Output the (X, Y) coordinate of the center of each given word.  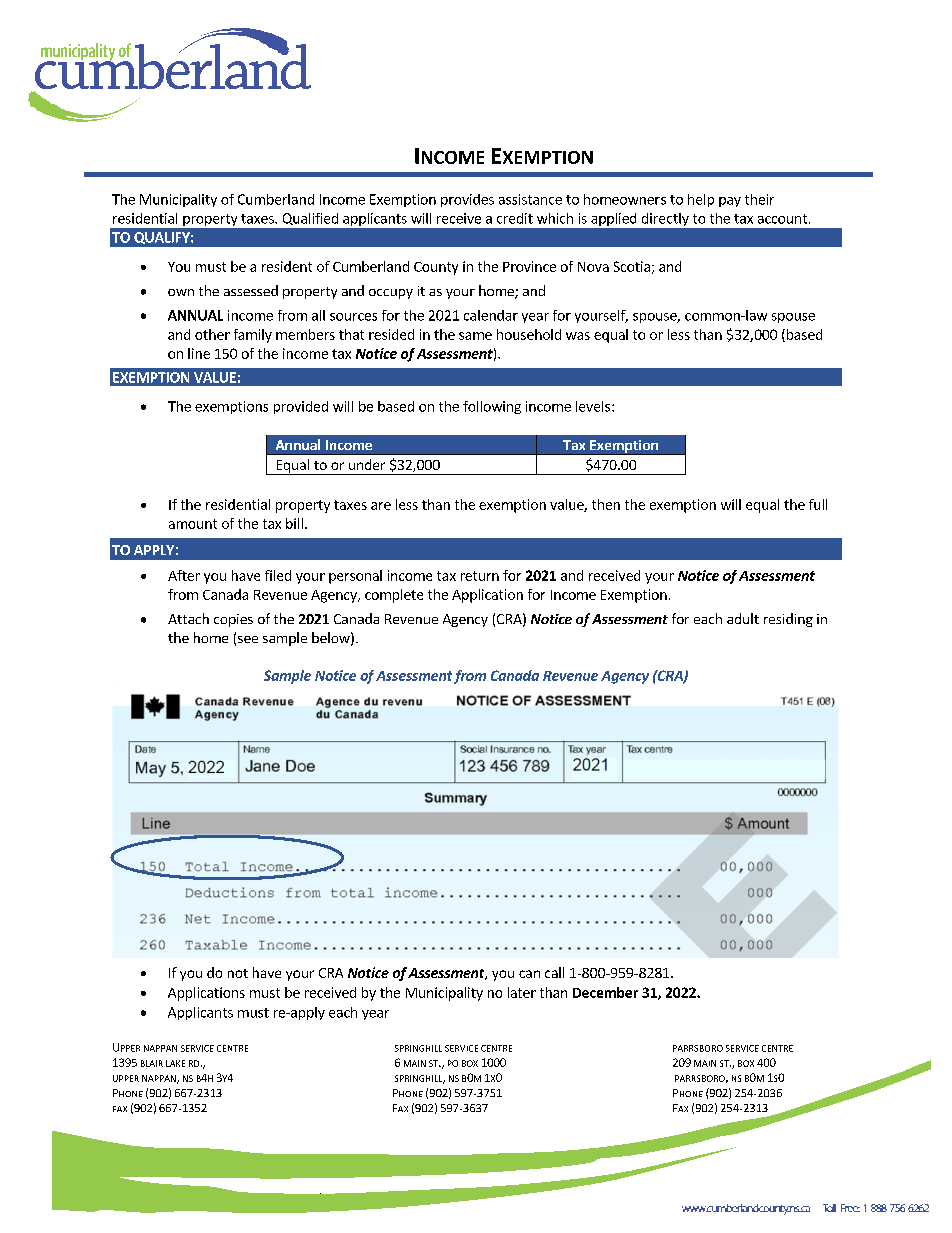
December (605, 992)
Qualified (310, 219)
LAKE (175, 1063)
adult (743, 618)
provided (301, 407)
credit (515, 218)
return (480, 576)
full (818, 504)
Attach (188, 618)
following (492, 407)
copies (233, 620)
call (554, 972)
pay (730, 202)
